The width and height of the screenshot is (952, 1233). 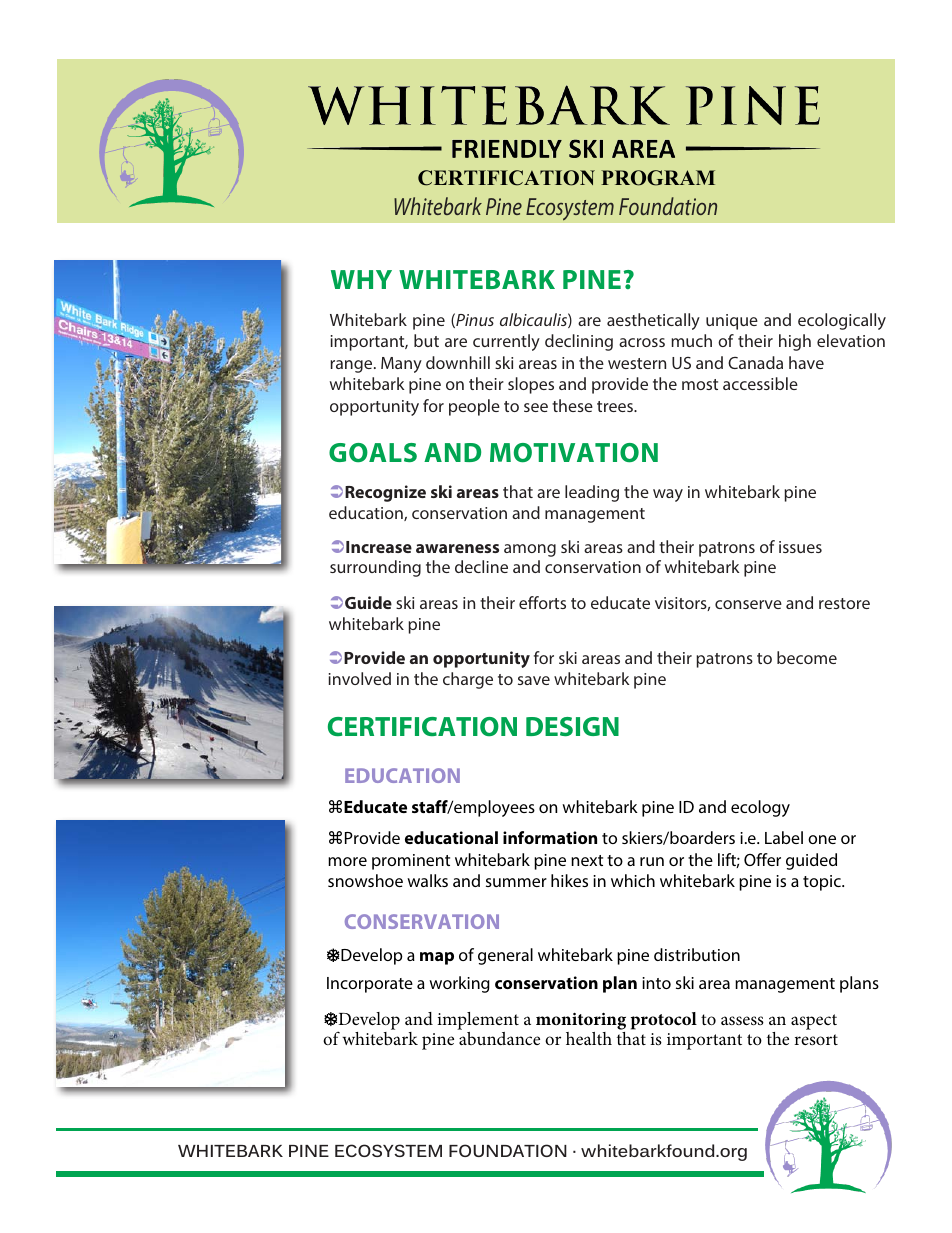 What do you see at coordinates (375, 568) in the screenshot?
I see `surrounding` at bounding box center [375, 568].
